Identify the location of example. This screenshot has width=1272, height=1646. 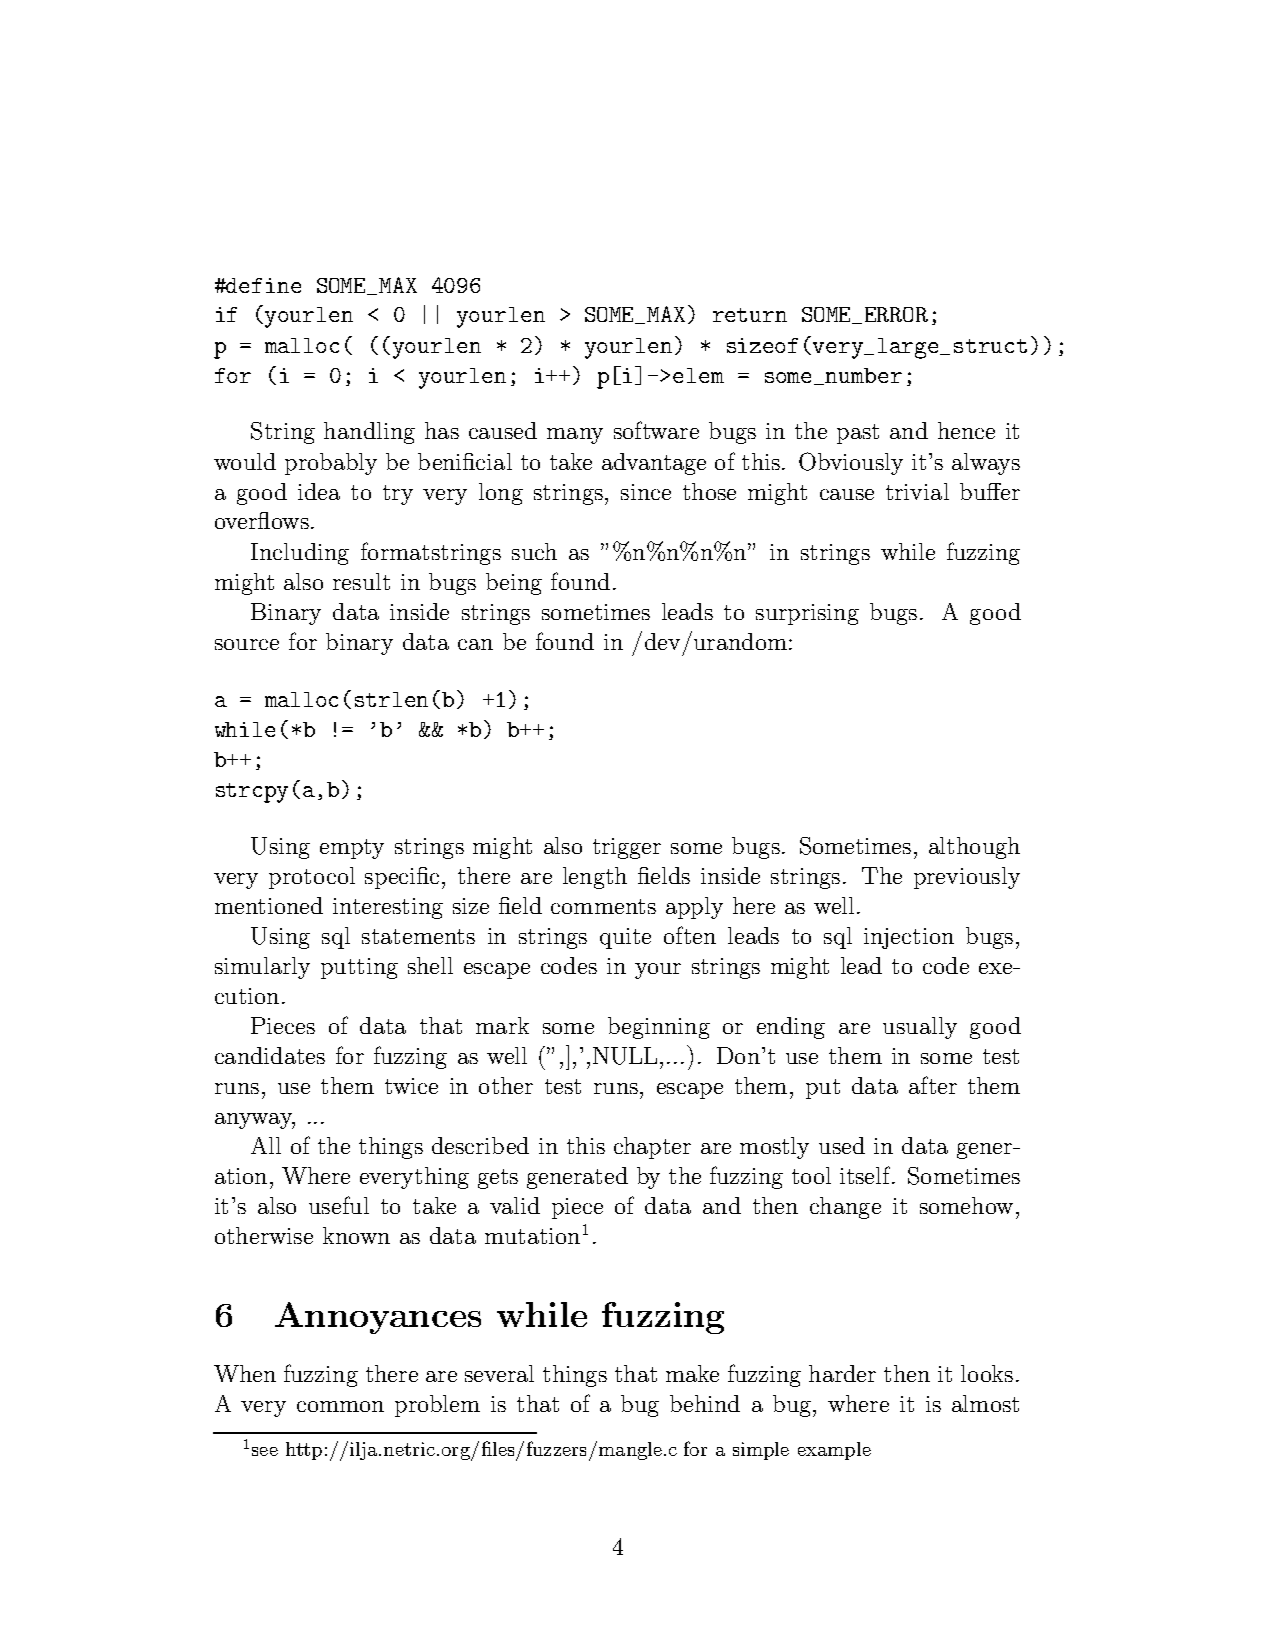
(834, 1451).
